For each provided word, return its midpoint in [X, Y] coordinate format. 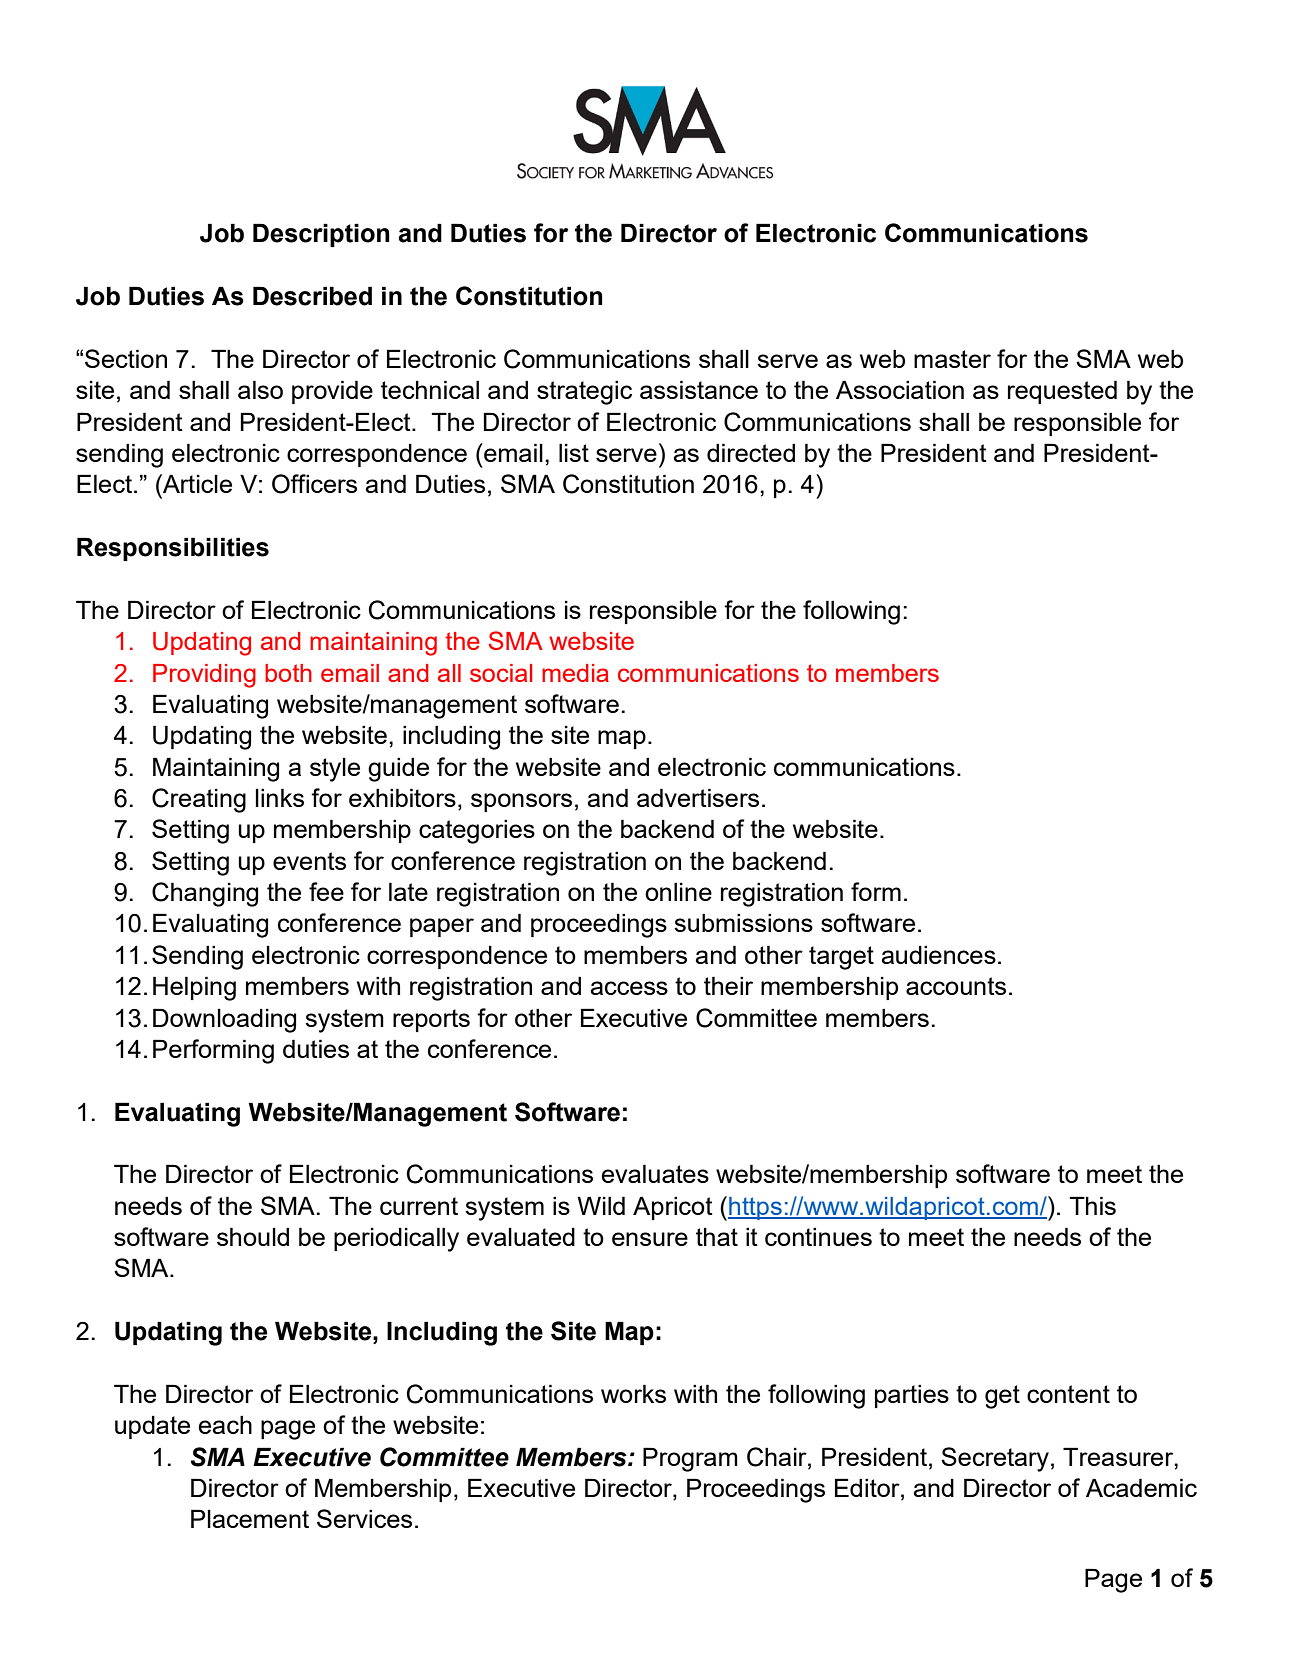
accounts [956, 986]
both [288, 673]
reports [431, 1020]
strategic [584, 392]
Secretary [995, 1459]
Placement [250, 1518]
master [952, 359]
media [575, 673]
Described [312, 296]
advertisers [698, 797]
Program [690, 1459]
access [629, 988]
